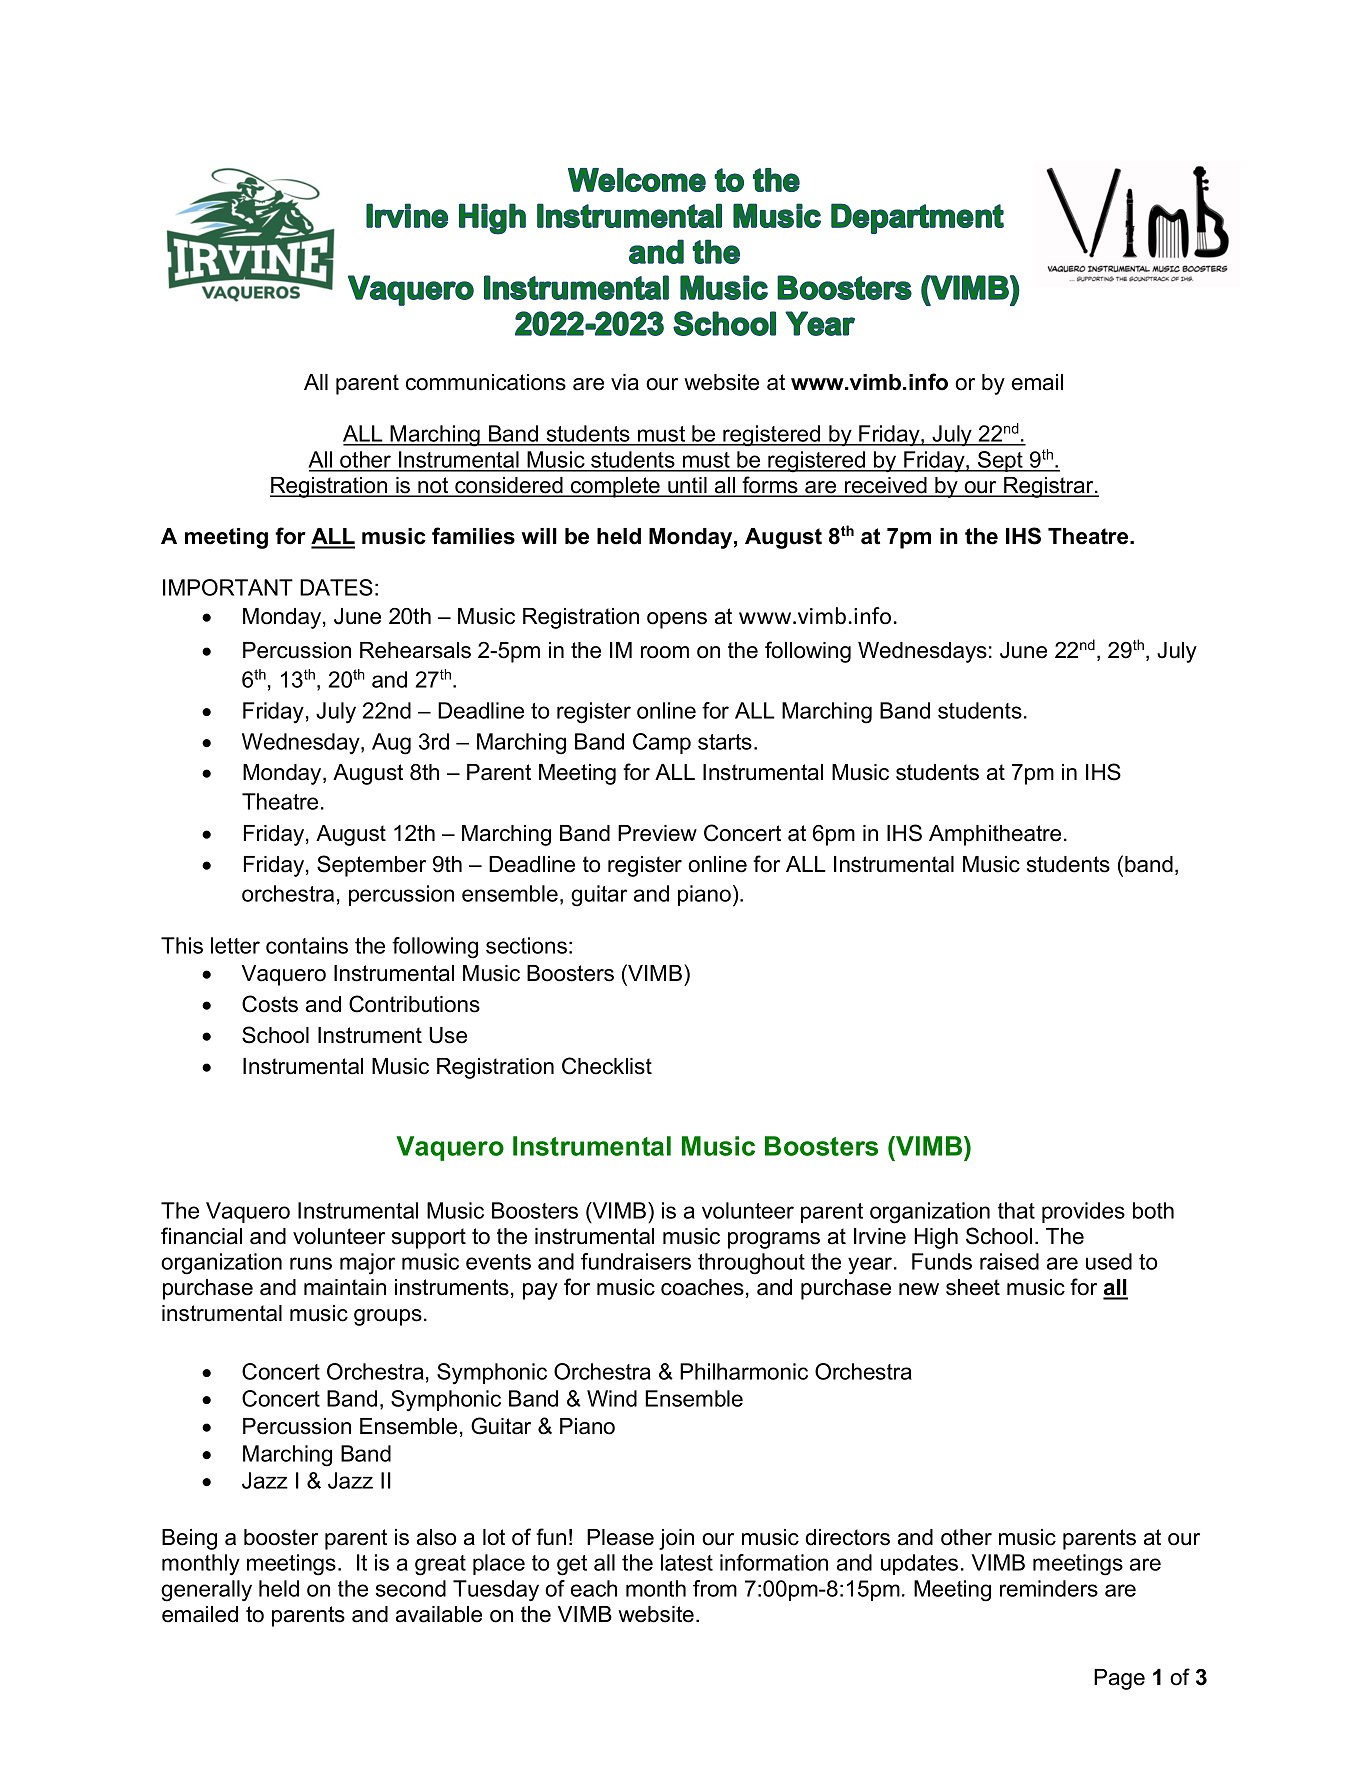  Describe the element at coordinates (607, 1066) in the screenshot. I see `Checklist` at that location.
